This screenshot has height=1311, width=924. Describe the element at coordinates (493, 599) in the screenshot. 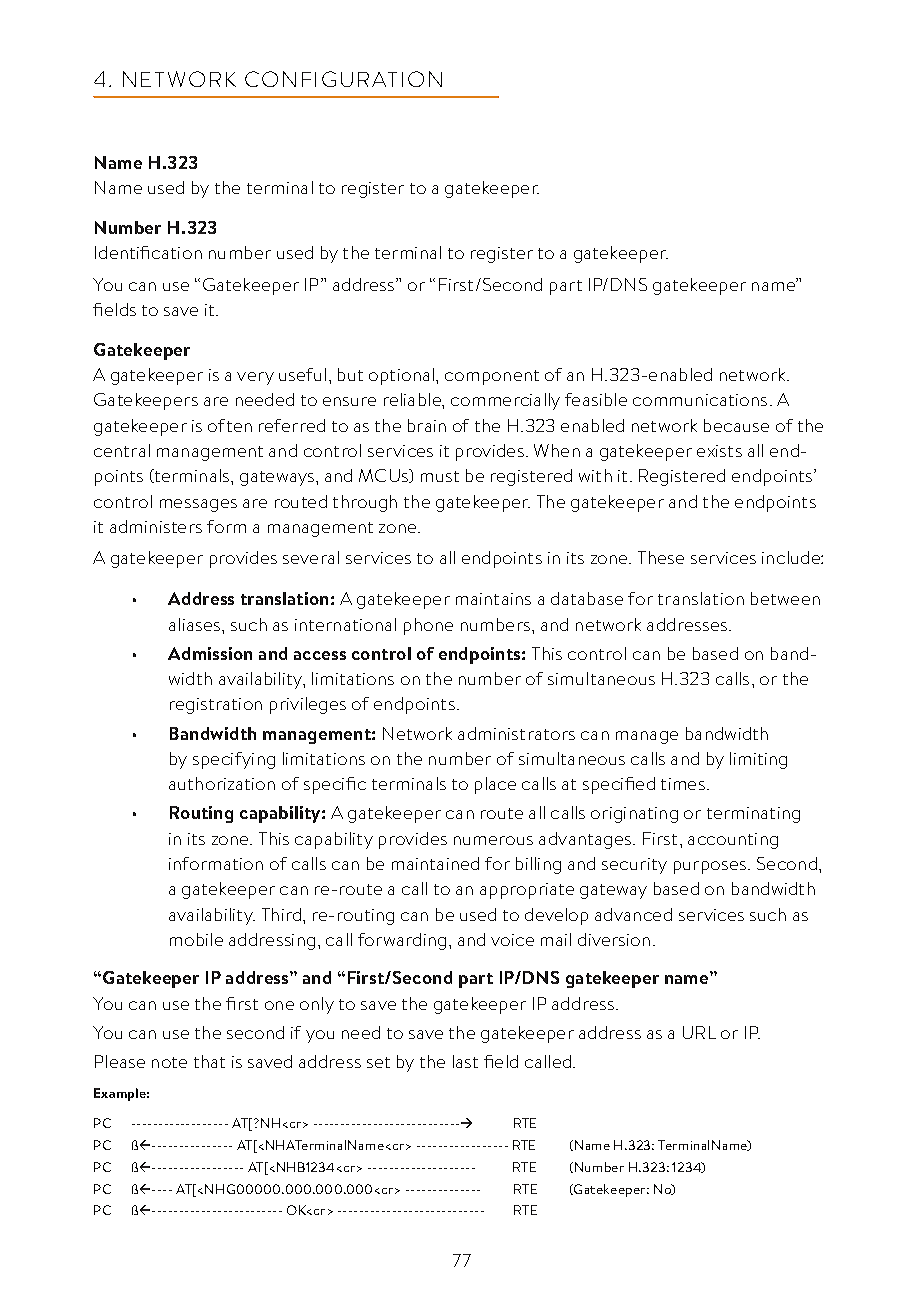

I see `maintains` at that location.
